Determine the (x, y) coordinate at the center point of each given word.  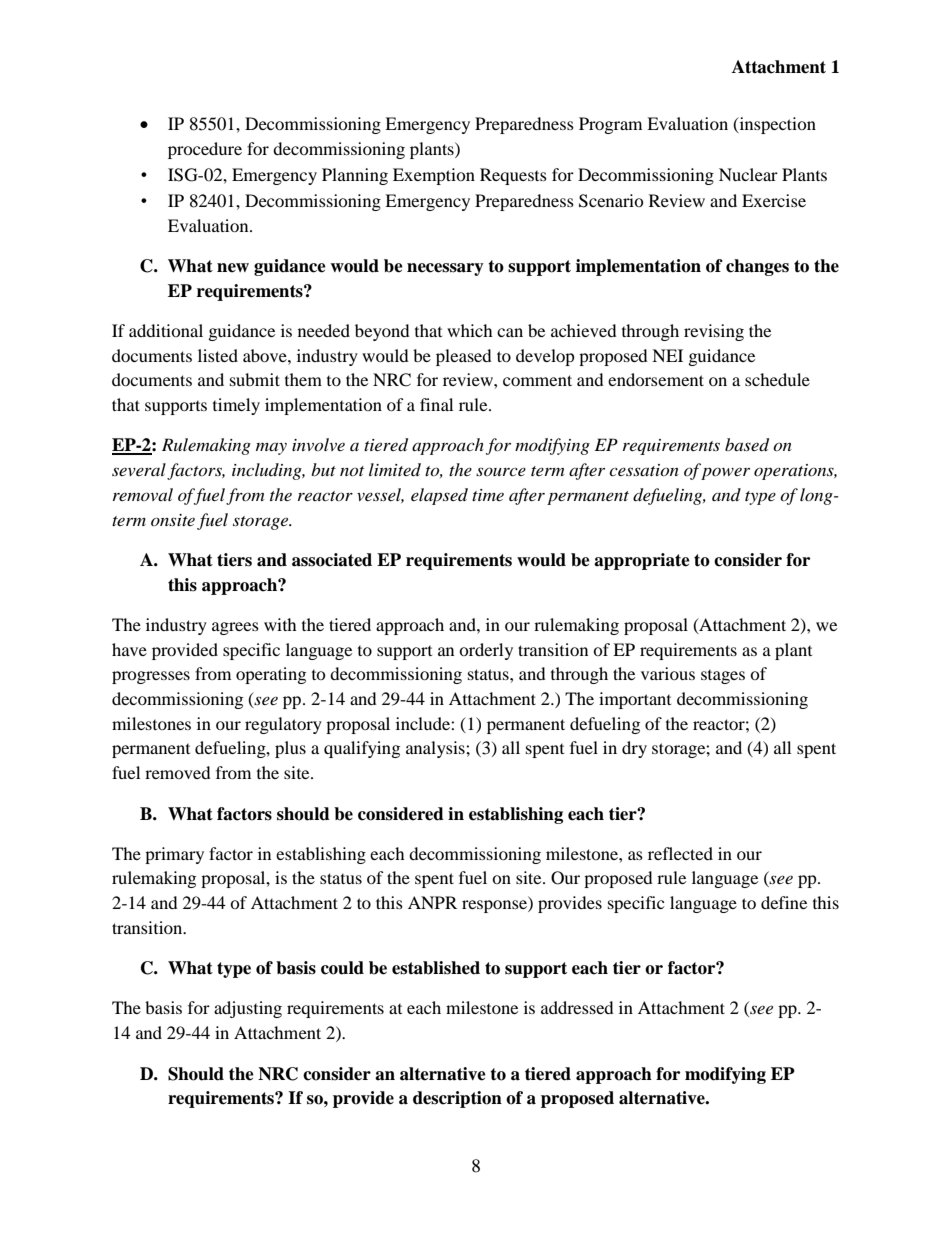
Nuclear (748, 174)
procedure (205, 150)
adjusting (248, 1009)
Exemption (434, 176)
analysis (436, 749)
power (725, 473)
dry (634, 749)
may (271, 449)
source (501, 471)
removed (178, 772)
